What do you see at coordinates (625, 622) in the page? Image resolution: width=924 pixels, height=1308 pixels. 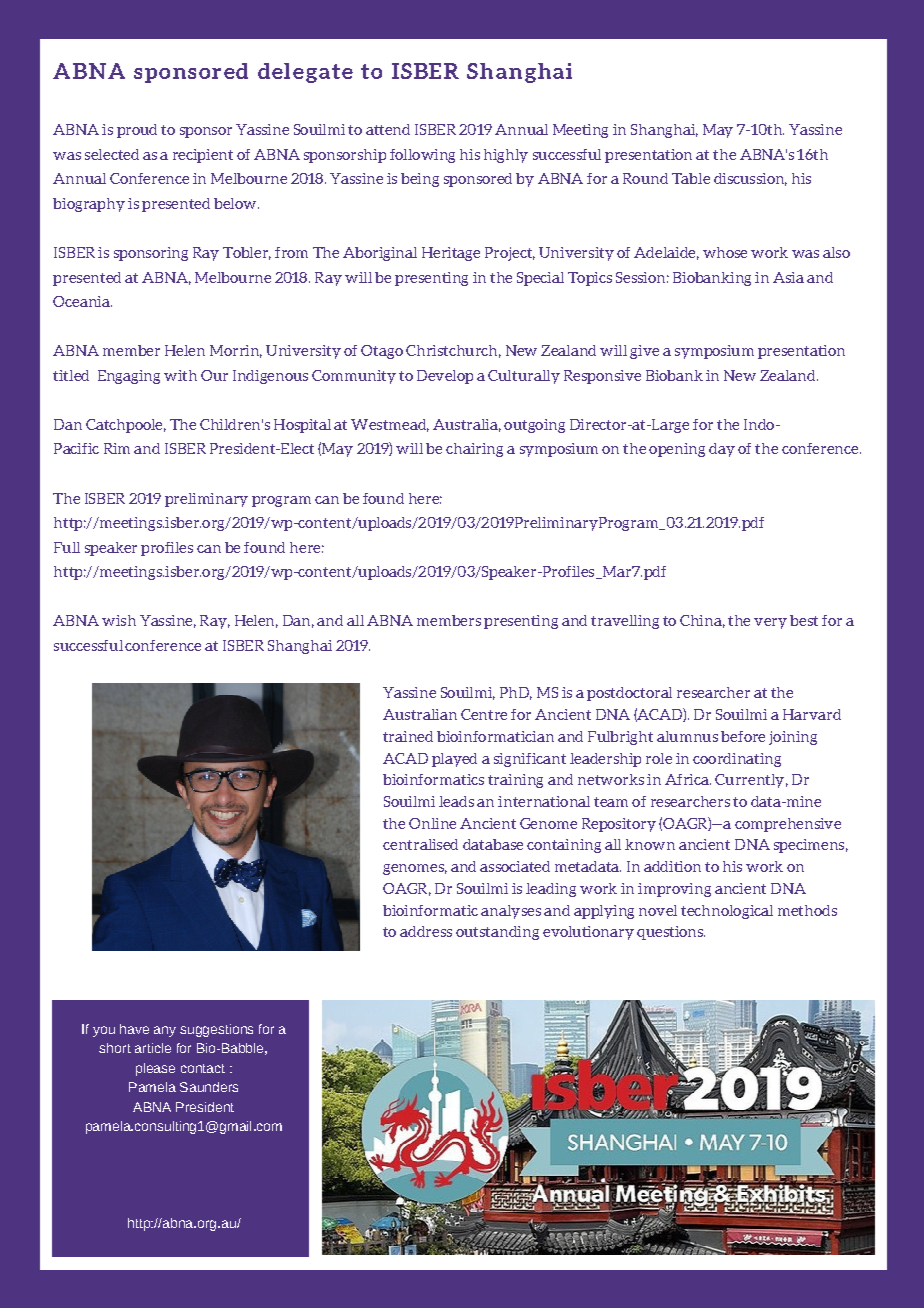 I see `travelling` at bounding box center [625, 622].
